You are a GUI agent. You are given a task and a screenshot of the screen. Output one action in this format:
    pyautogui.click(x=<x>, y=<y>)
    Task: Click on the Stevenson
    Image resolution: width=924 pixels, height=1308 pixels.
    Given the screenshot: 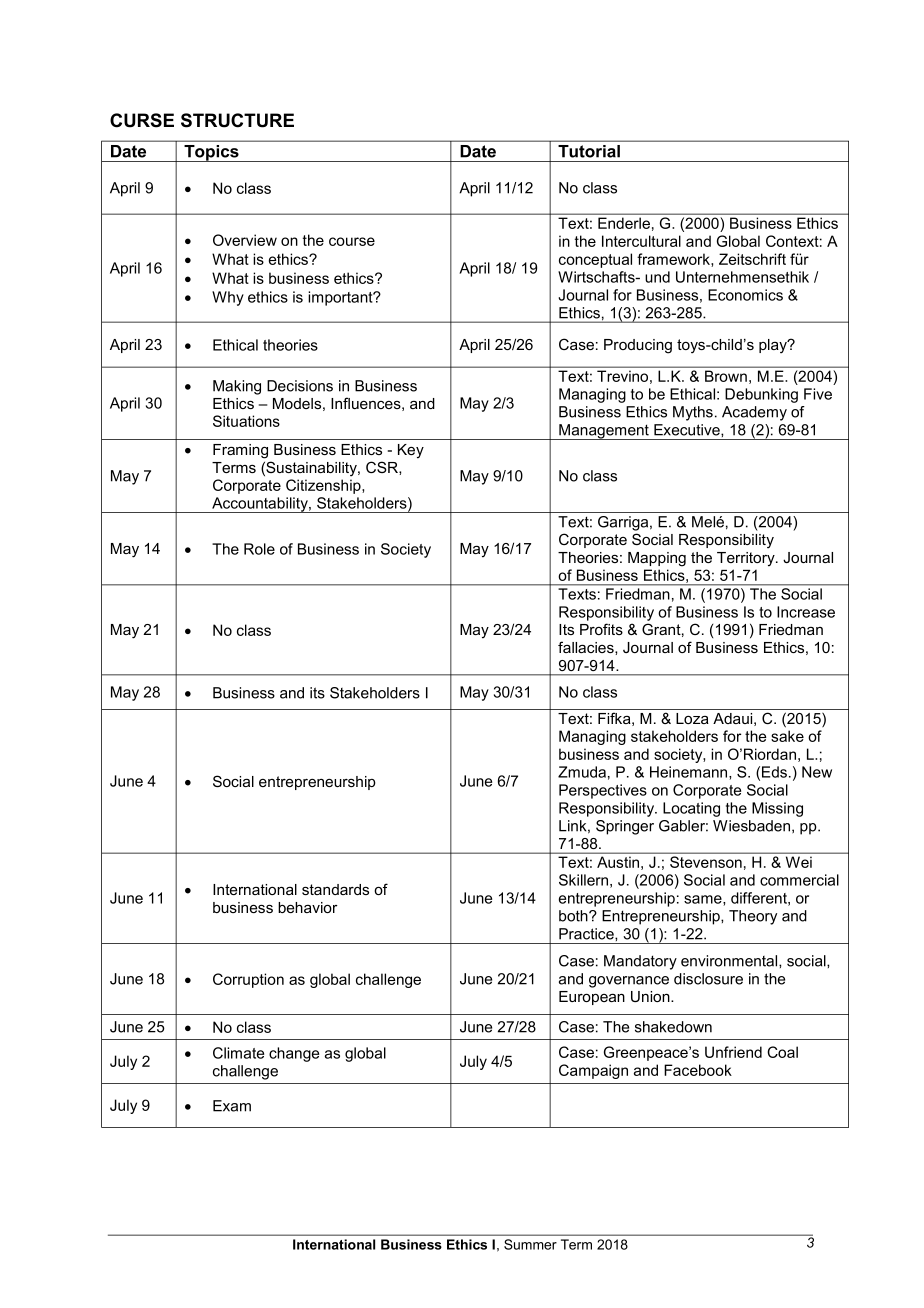 What is the action you would take?
    pyautogui.click(x=706, y=862)
